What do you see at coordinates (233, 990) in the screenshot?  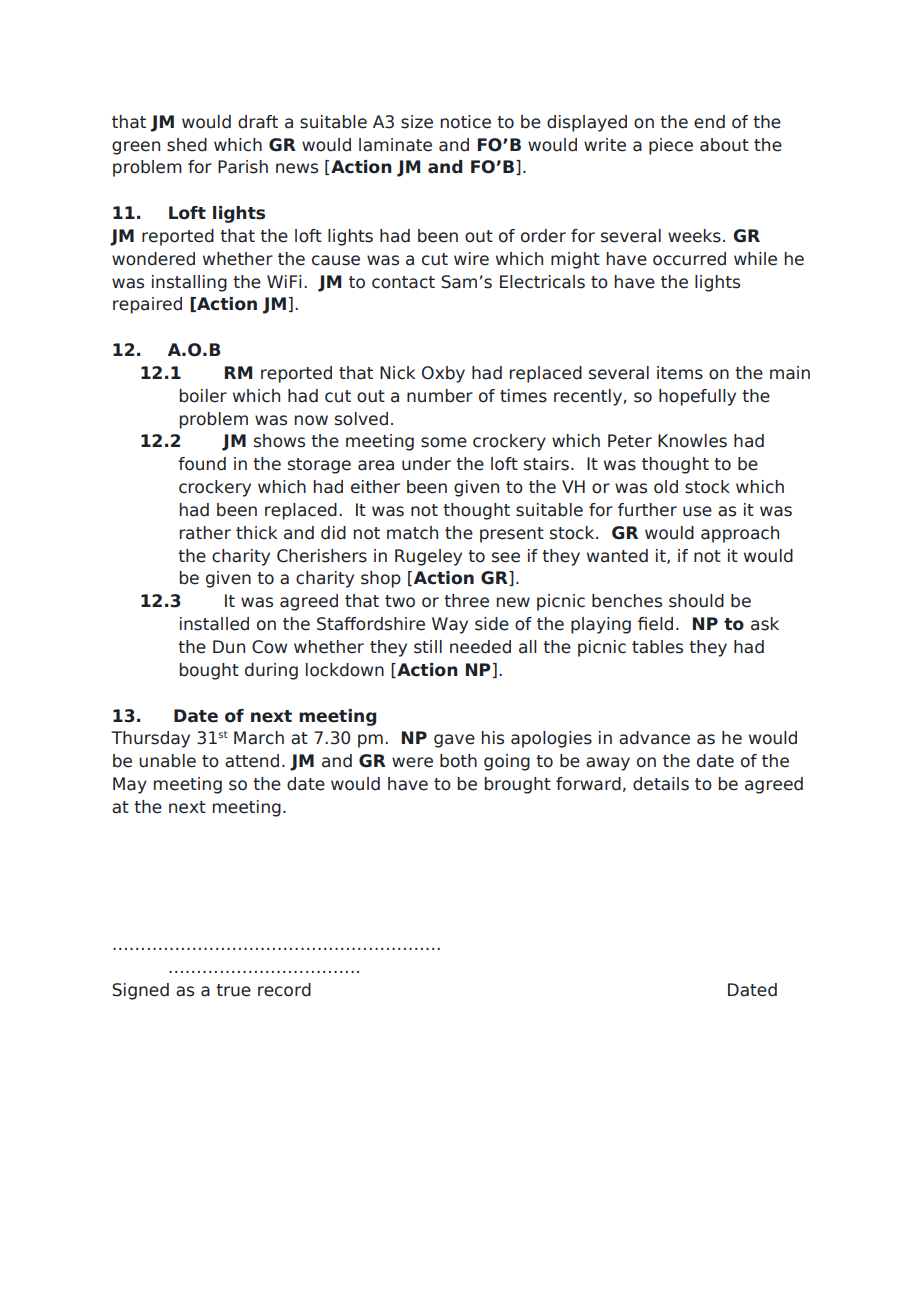 I see `true` at bounding box center [233, 990].
